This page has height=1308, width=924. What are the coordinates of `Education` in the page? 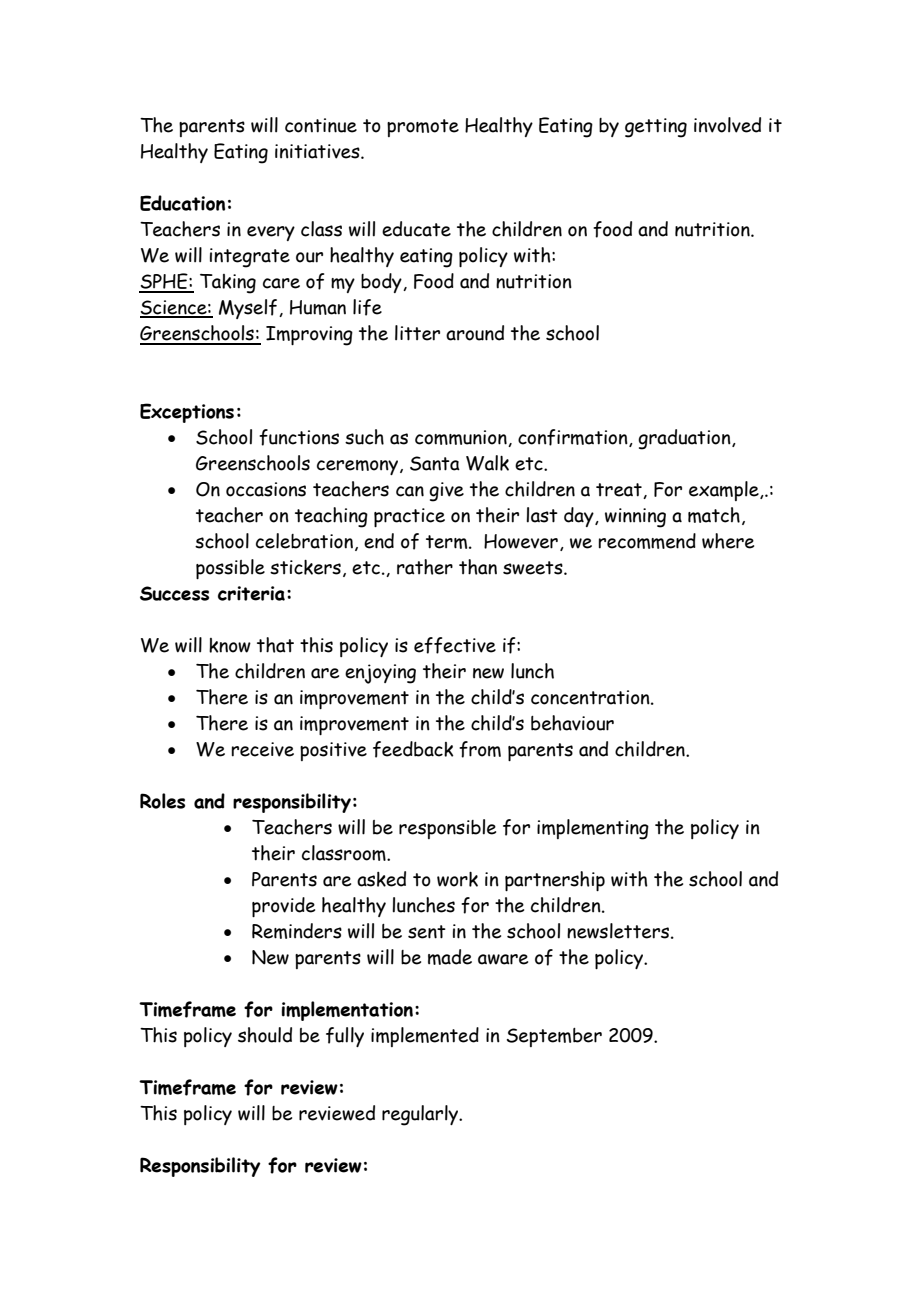 It's located at (182, 203).
